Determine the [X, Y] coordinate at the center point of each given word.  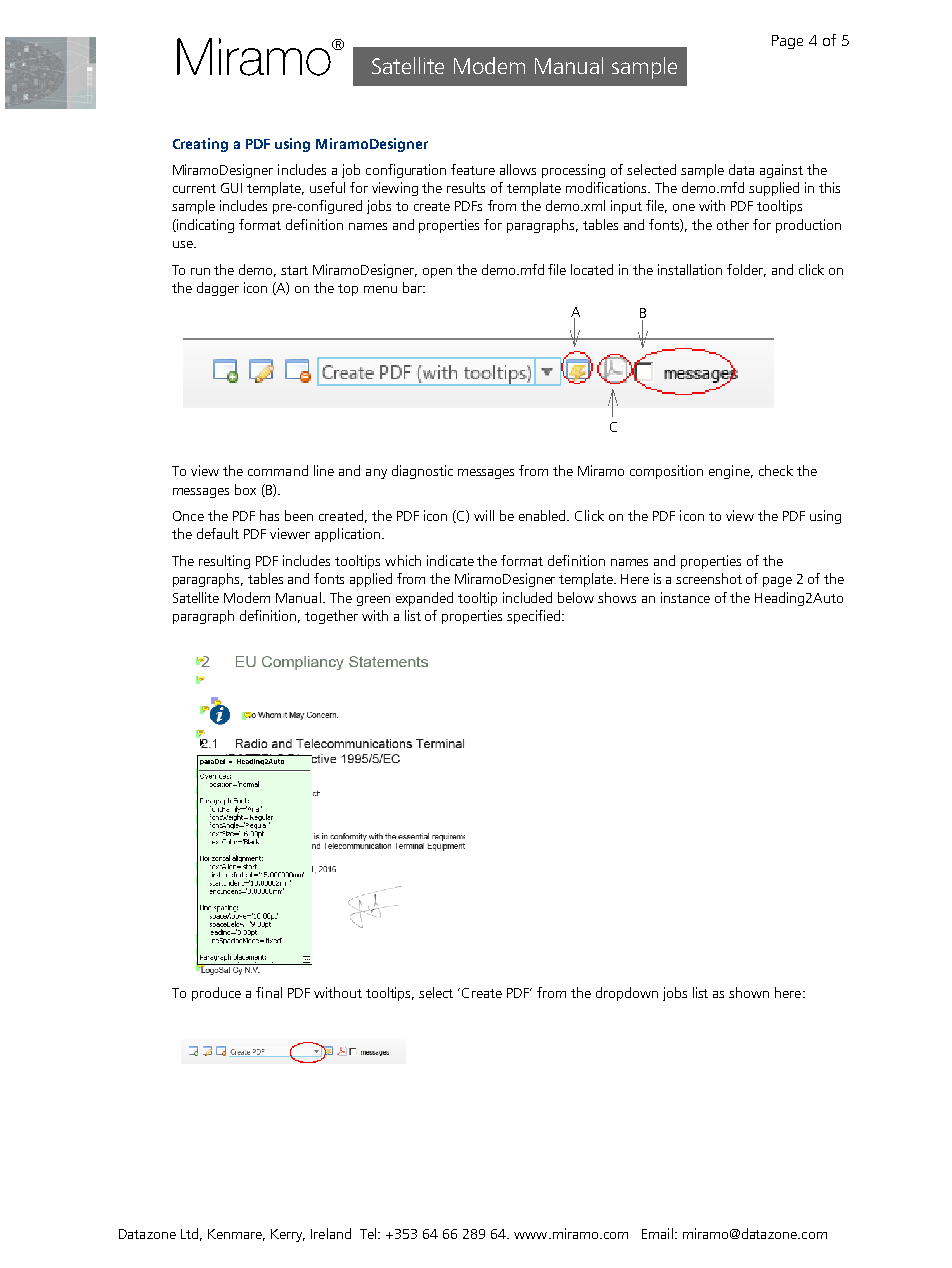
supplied [774, 189]
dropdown [627, 994]
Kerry [288, 1235]
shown [749, 992]
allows [518, 169]
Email [657, 1233]
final [269, 992]
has [269, 515]
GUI [231, 188]
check [776, 470]
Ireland [331, 1233]
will [484, 515]
